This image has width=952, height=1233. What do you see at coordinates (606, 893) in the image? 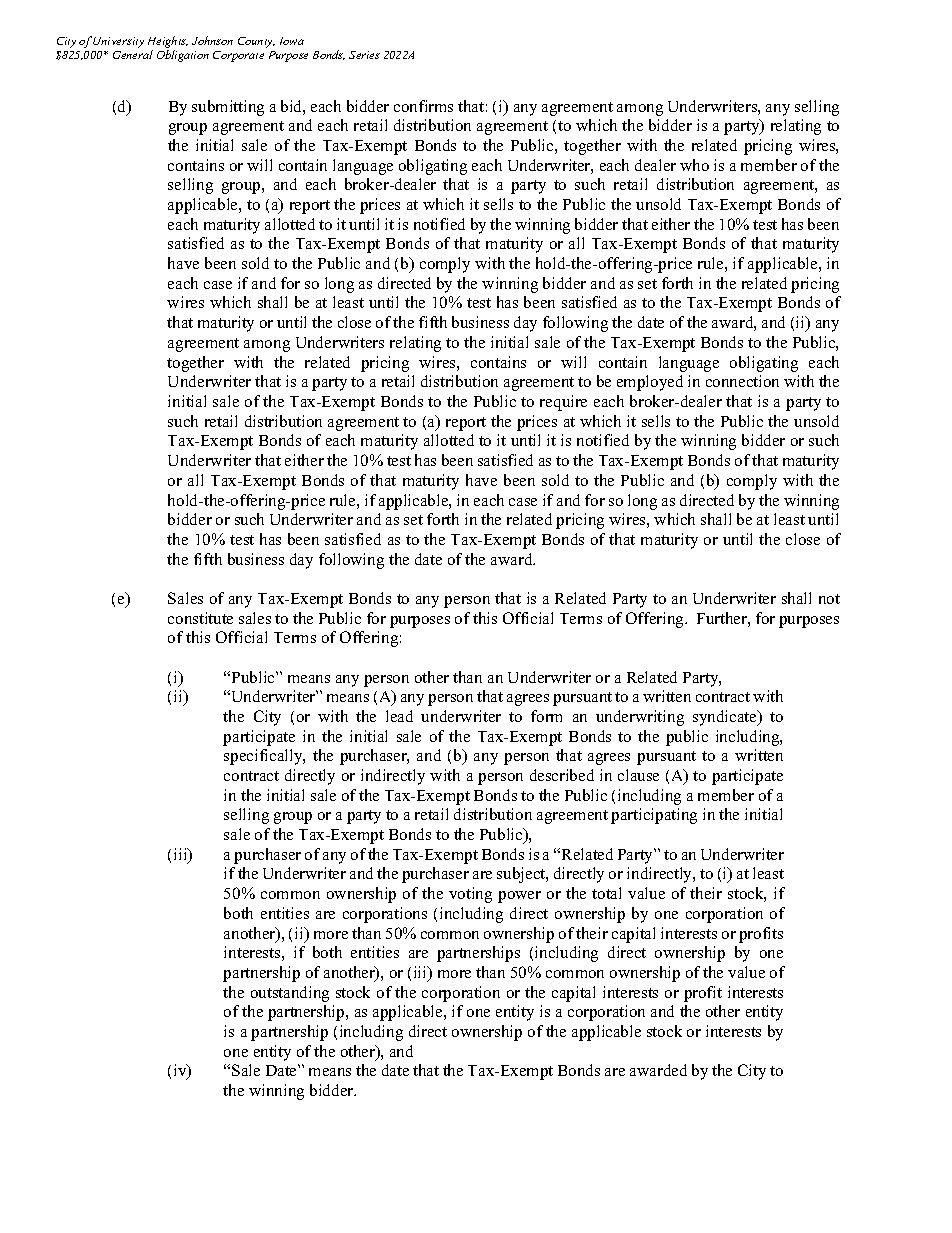
I see `total` at bounding box center [606, 893].
